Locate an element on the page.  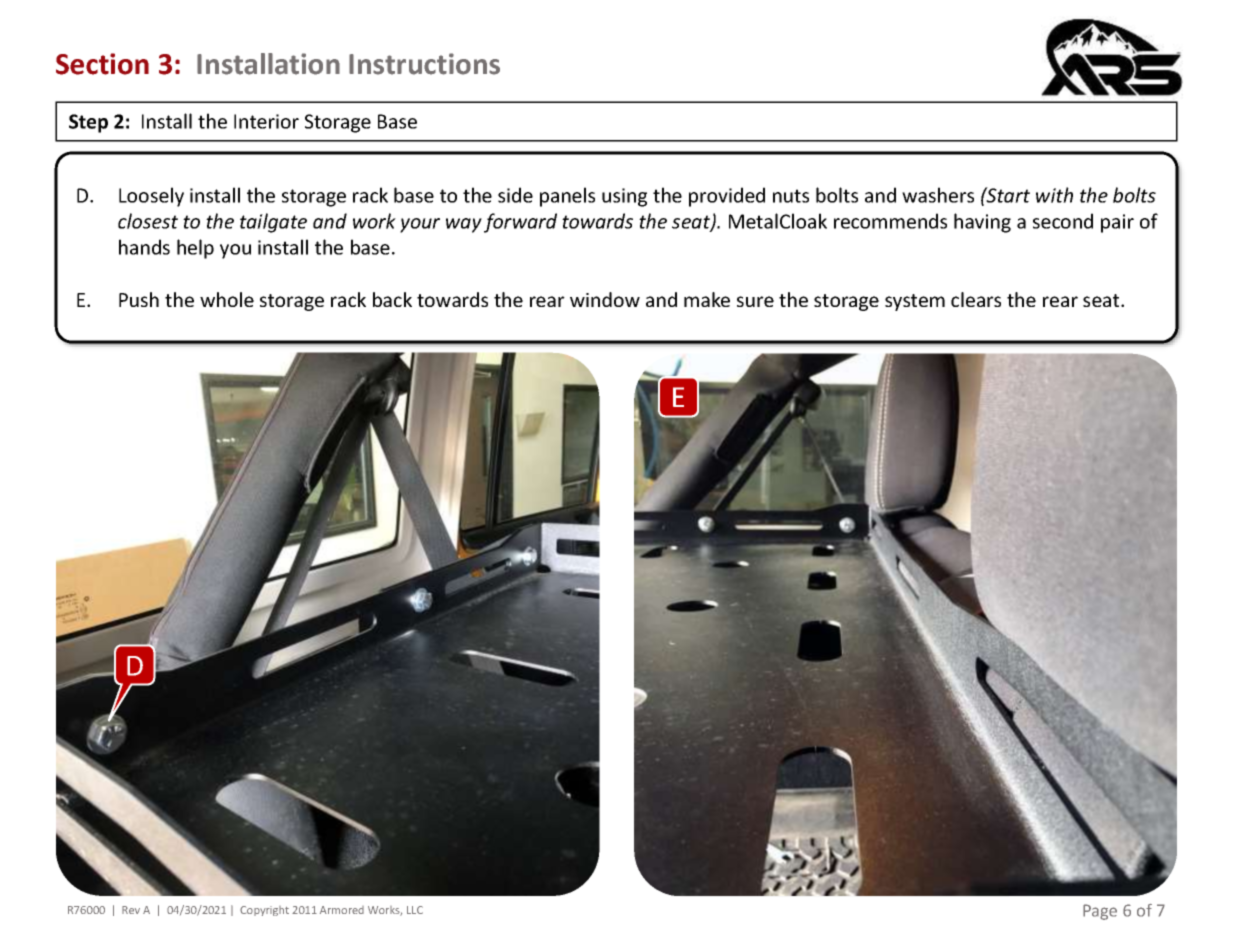
system is located at coordinates (915, 302).
